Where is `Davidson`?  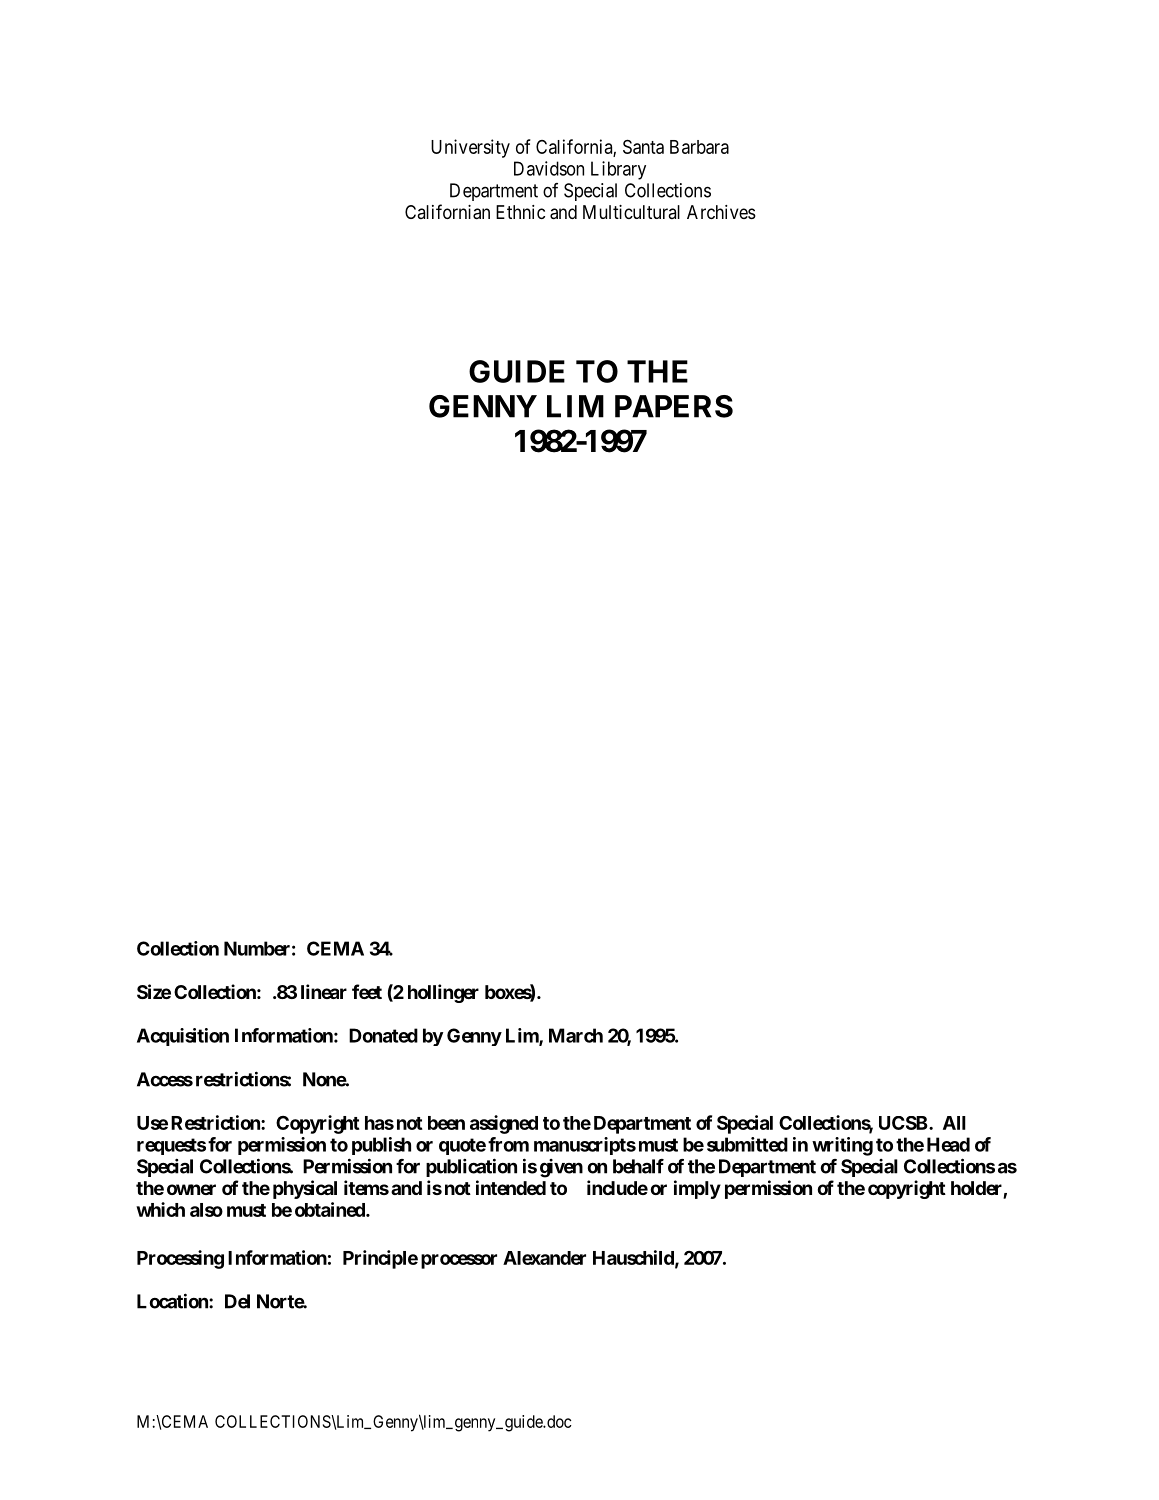 Davidson is located at coordinates (549, 168).
